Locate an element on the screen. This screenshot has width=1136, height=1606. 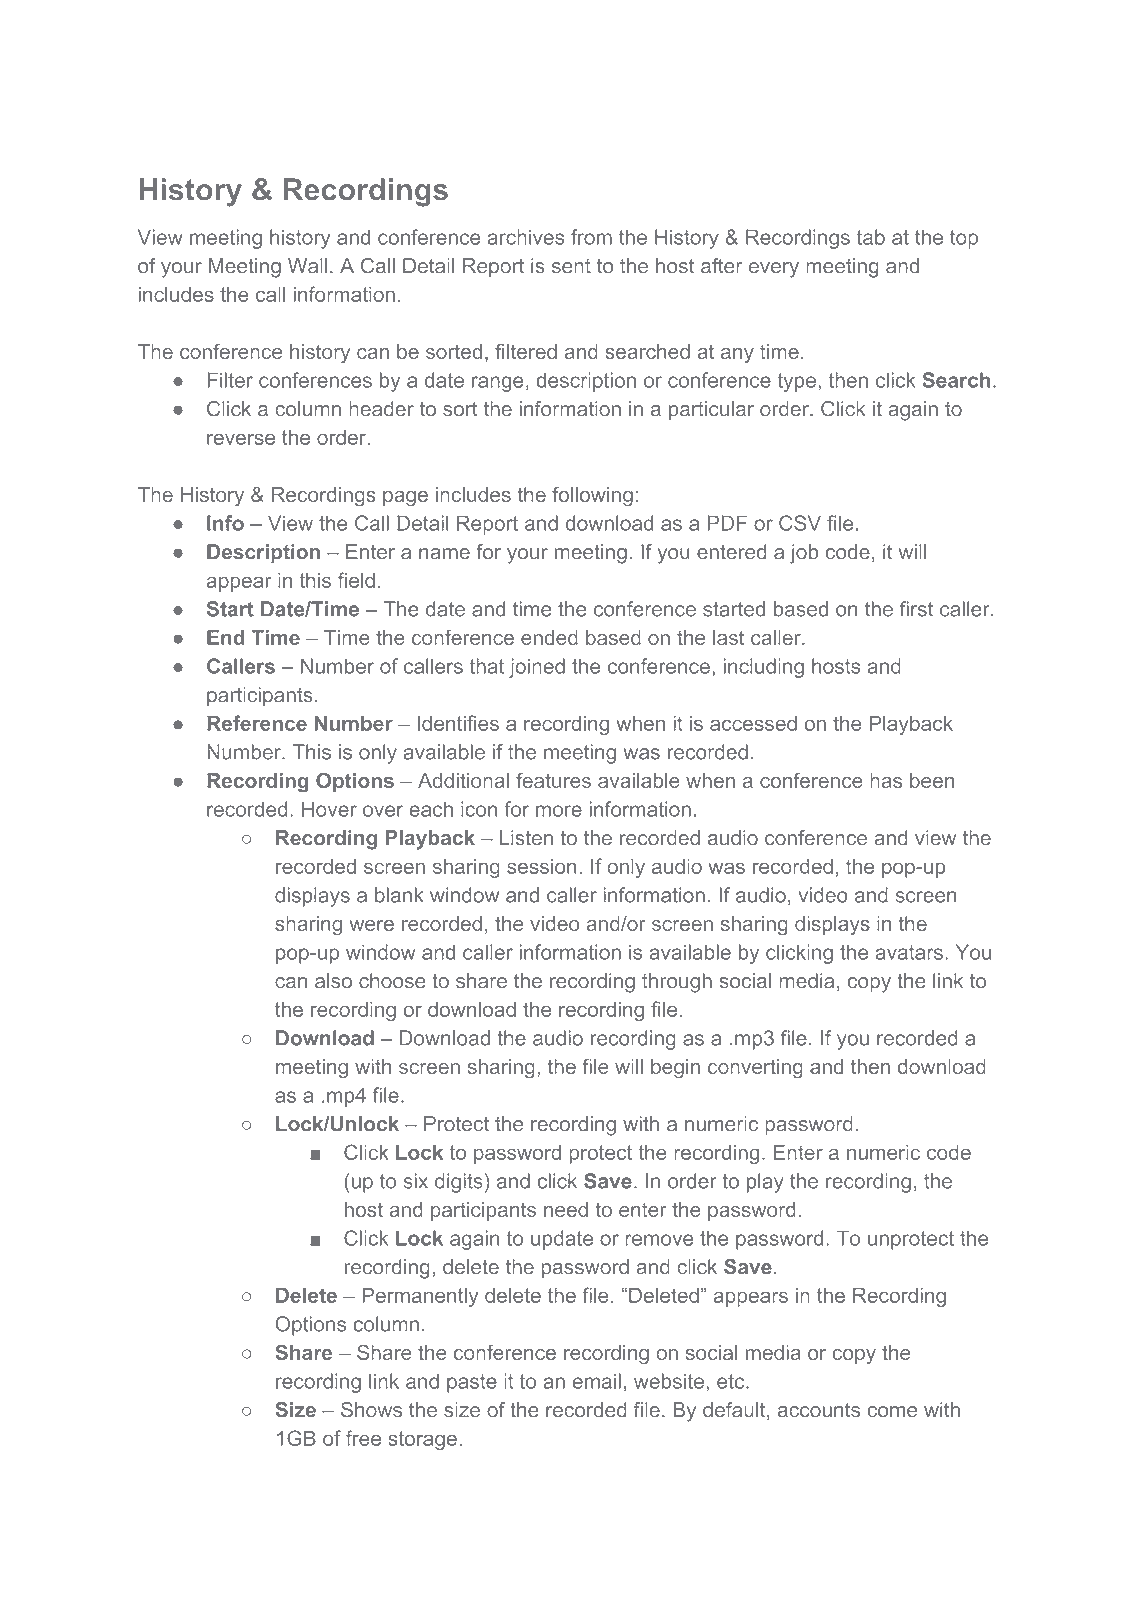
field is located at coordinates (356, 580).
